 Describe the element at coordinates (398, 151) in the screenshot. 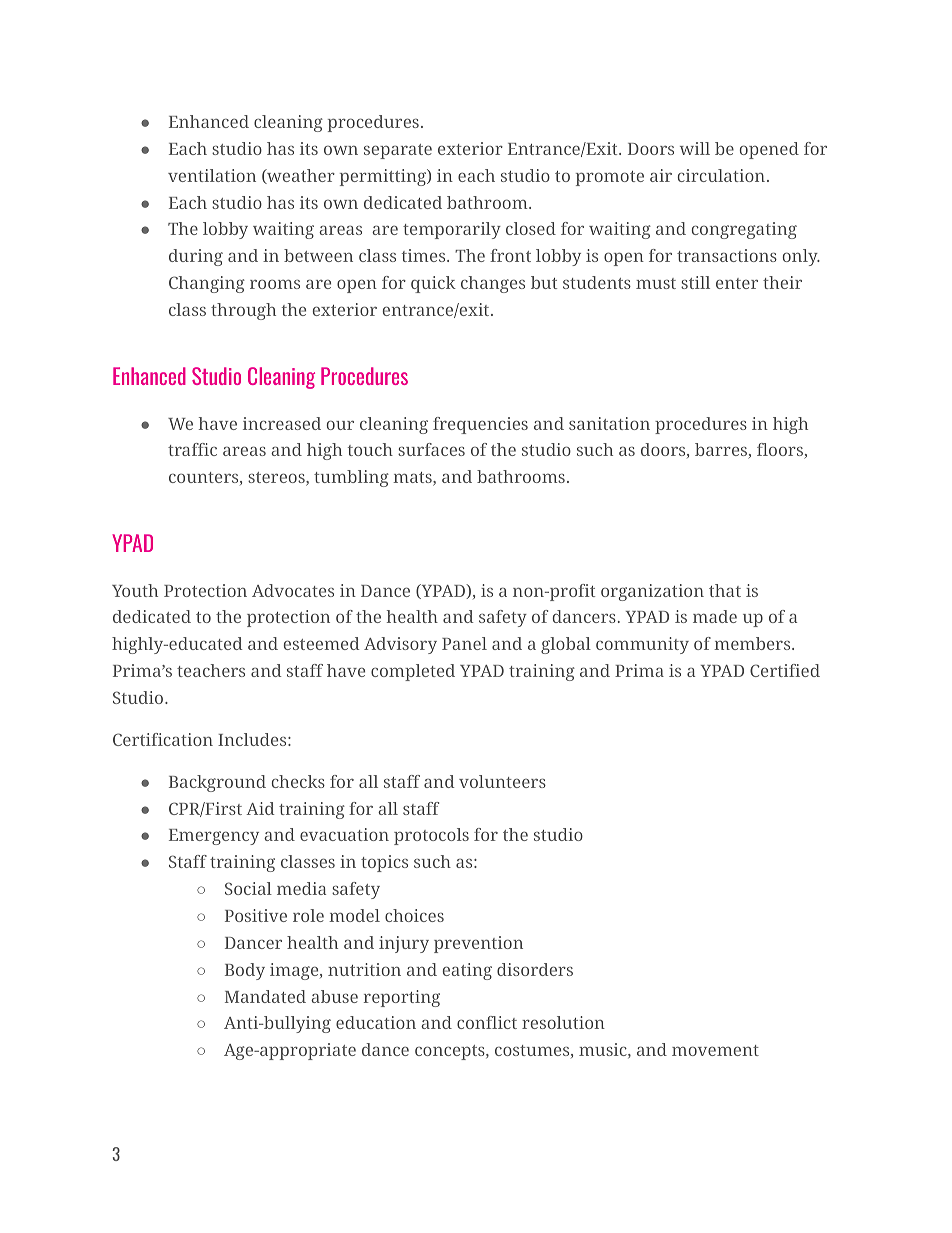

I see `separate` at that location.
